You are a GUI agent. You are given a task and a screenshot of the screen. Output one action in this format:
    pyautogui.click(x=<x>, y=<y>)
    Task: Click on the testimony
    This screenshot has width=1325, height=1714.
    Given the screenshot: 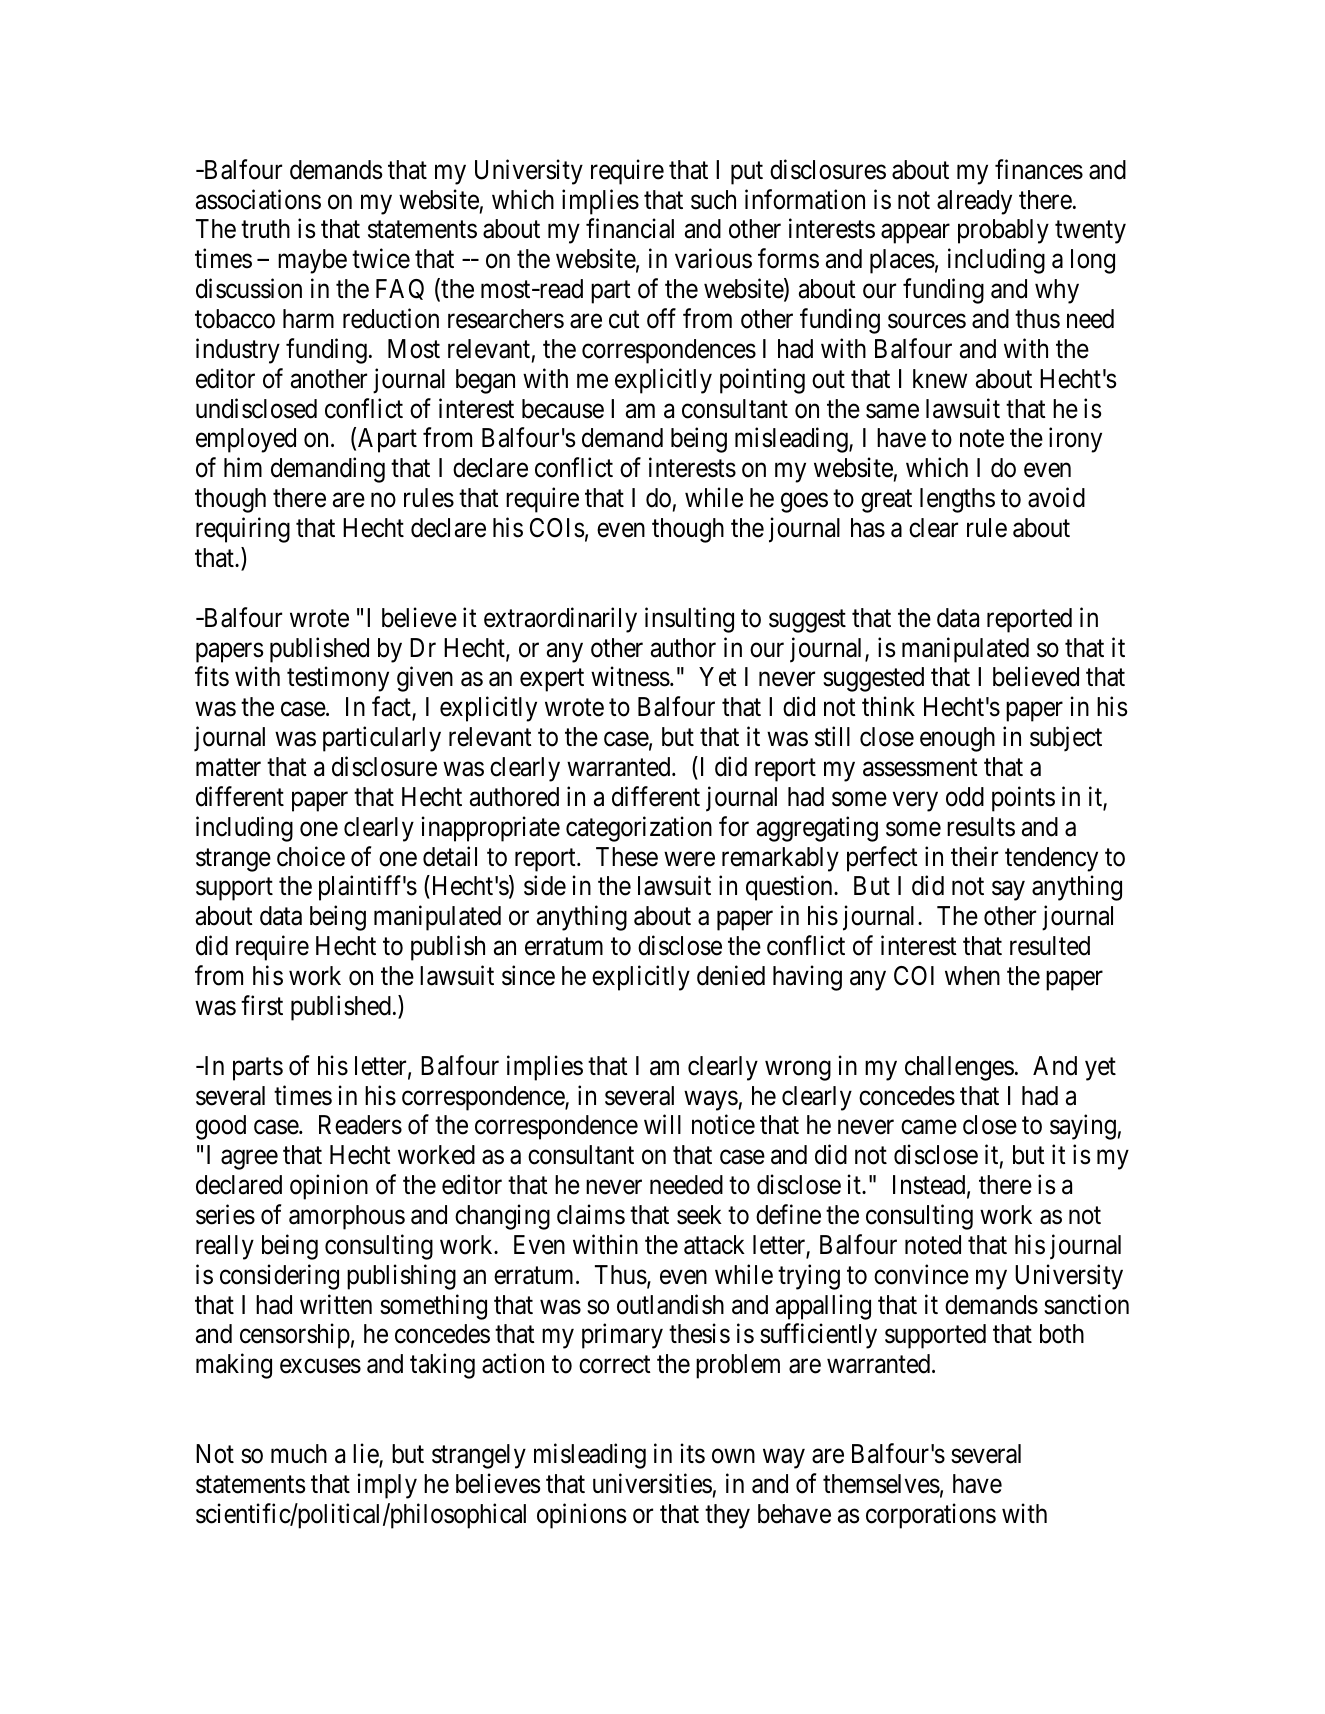 What is the action you would take?
    pyautogui.click(x=338, y=679)
